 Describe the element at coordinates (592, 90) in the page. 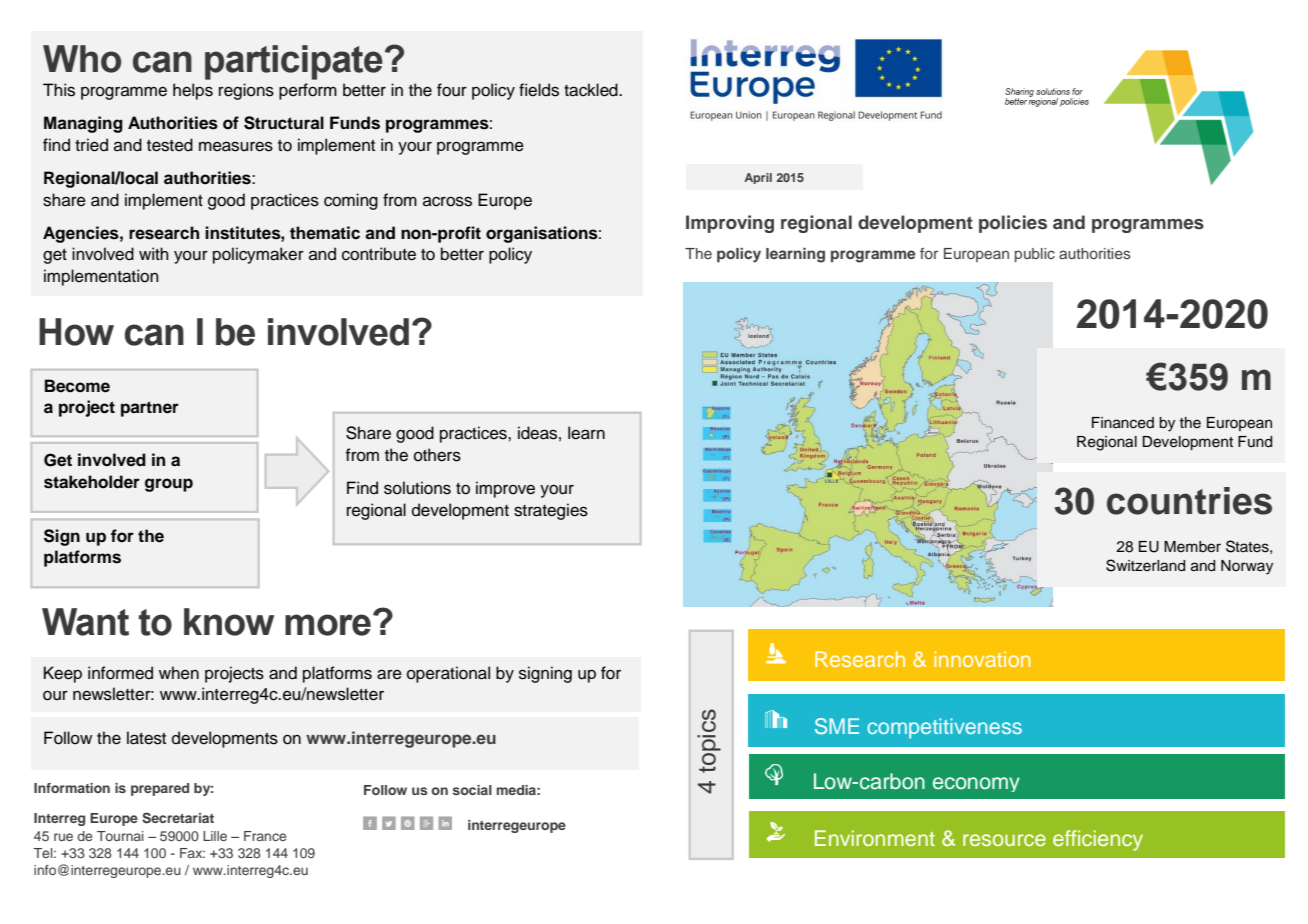

I see `tackled` at that location.
